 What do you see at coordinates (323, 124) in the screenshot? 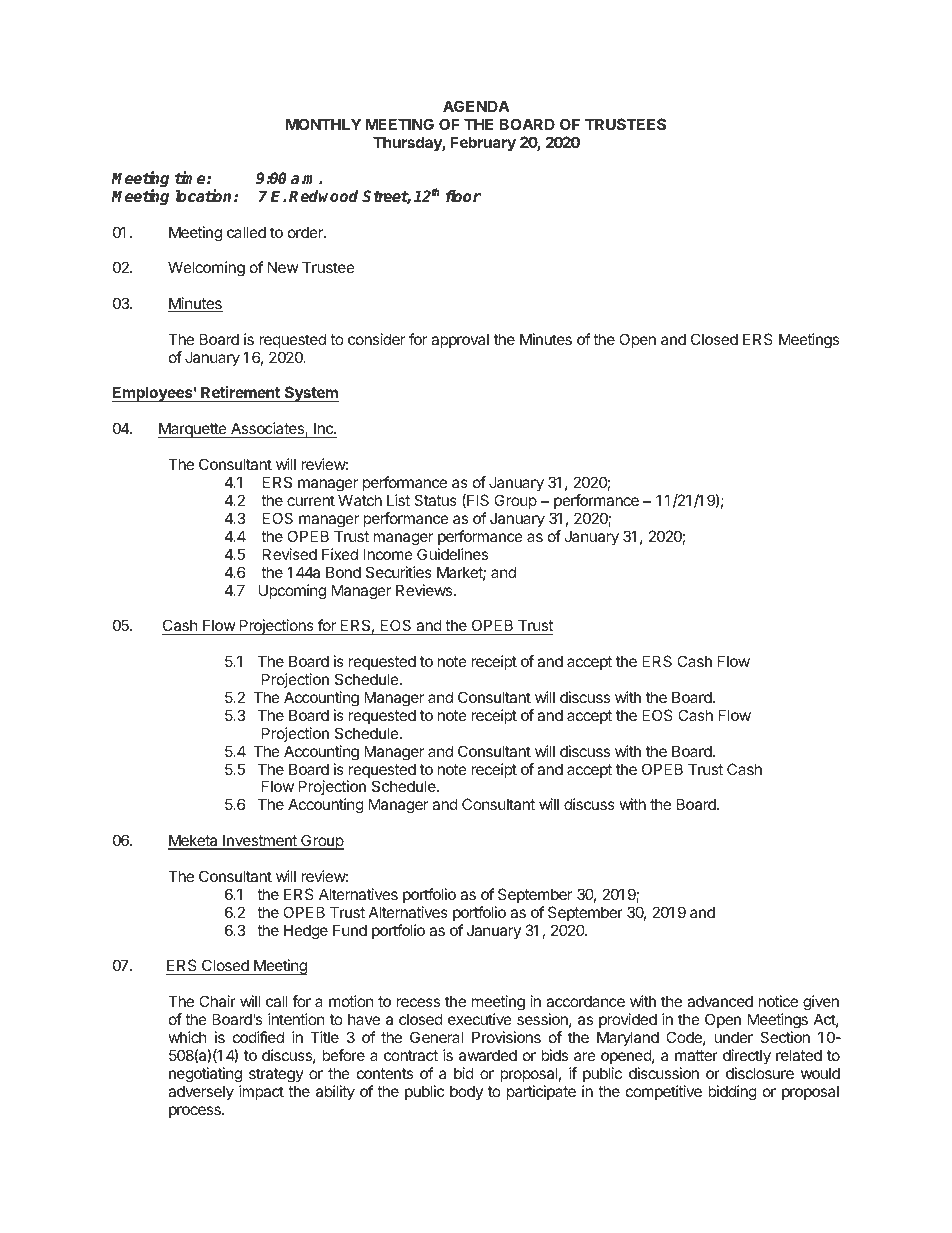
I see `MONTHLY` at bounding box center [323, 124].
